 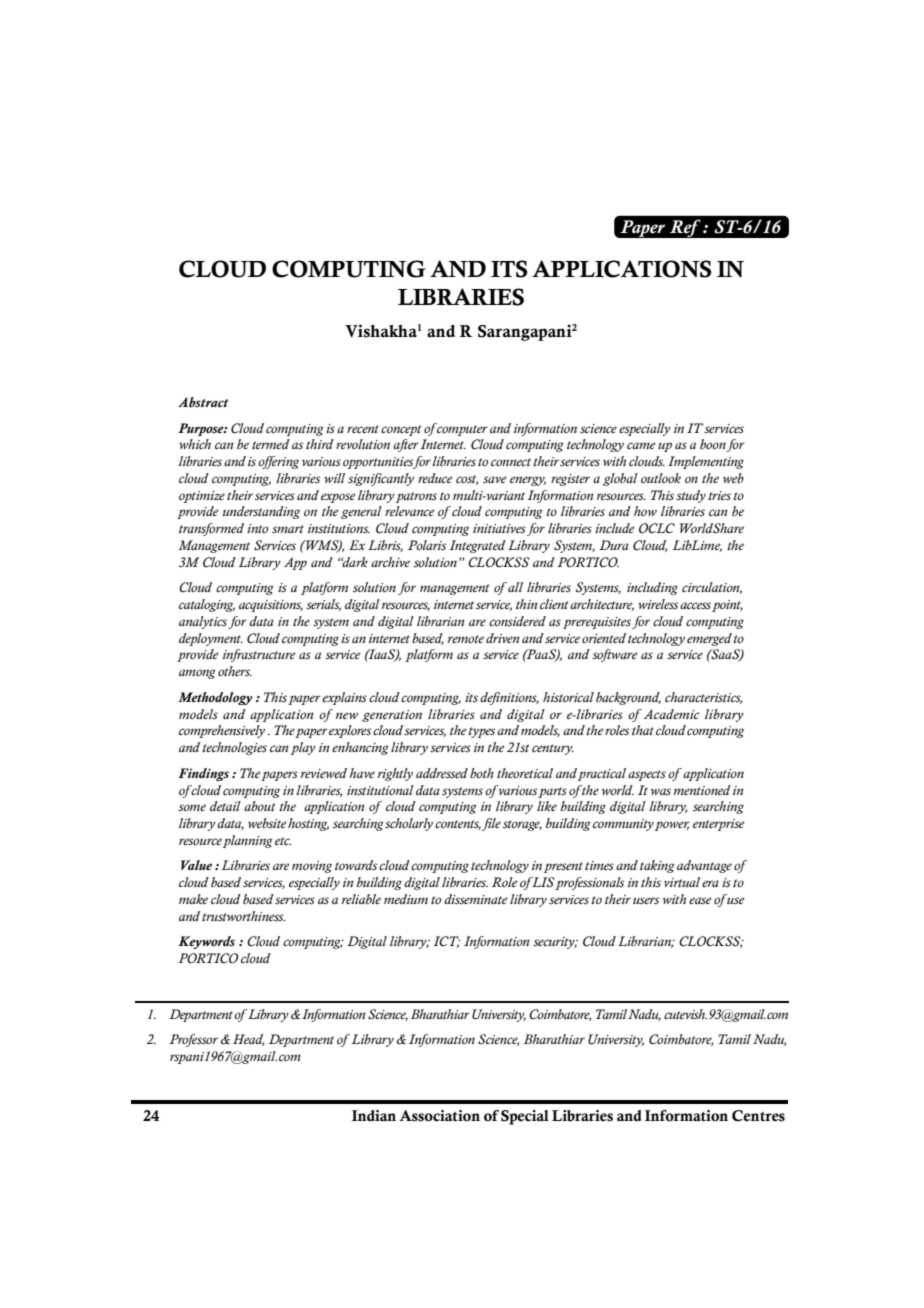 What do you see at coordinates (709, 639) in the image?
I see `emerged` at bounding box center [709, 639].
